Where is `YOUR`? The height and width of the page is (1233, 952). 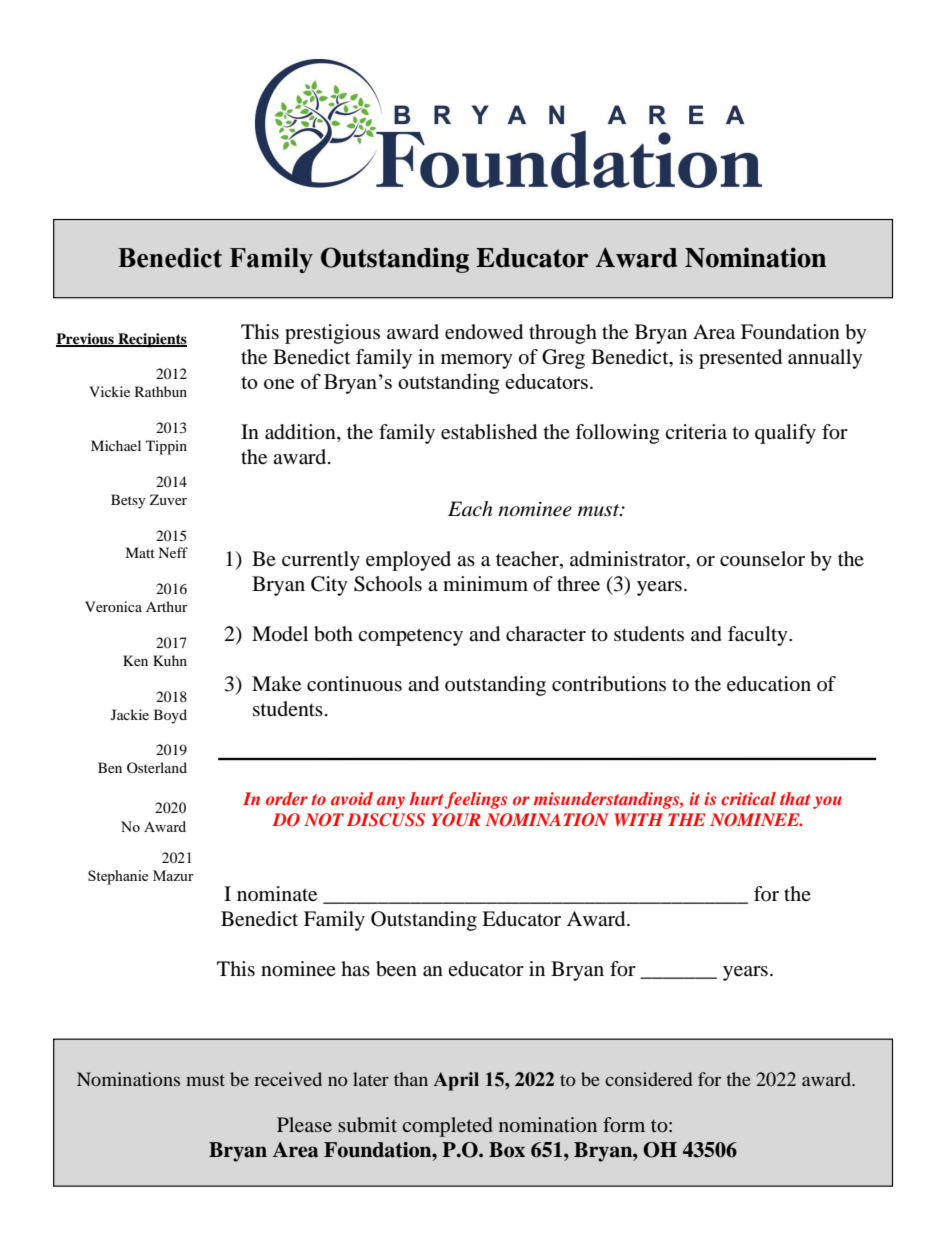 YOUR is located at coordinates (456, 820).
